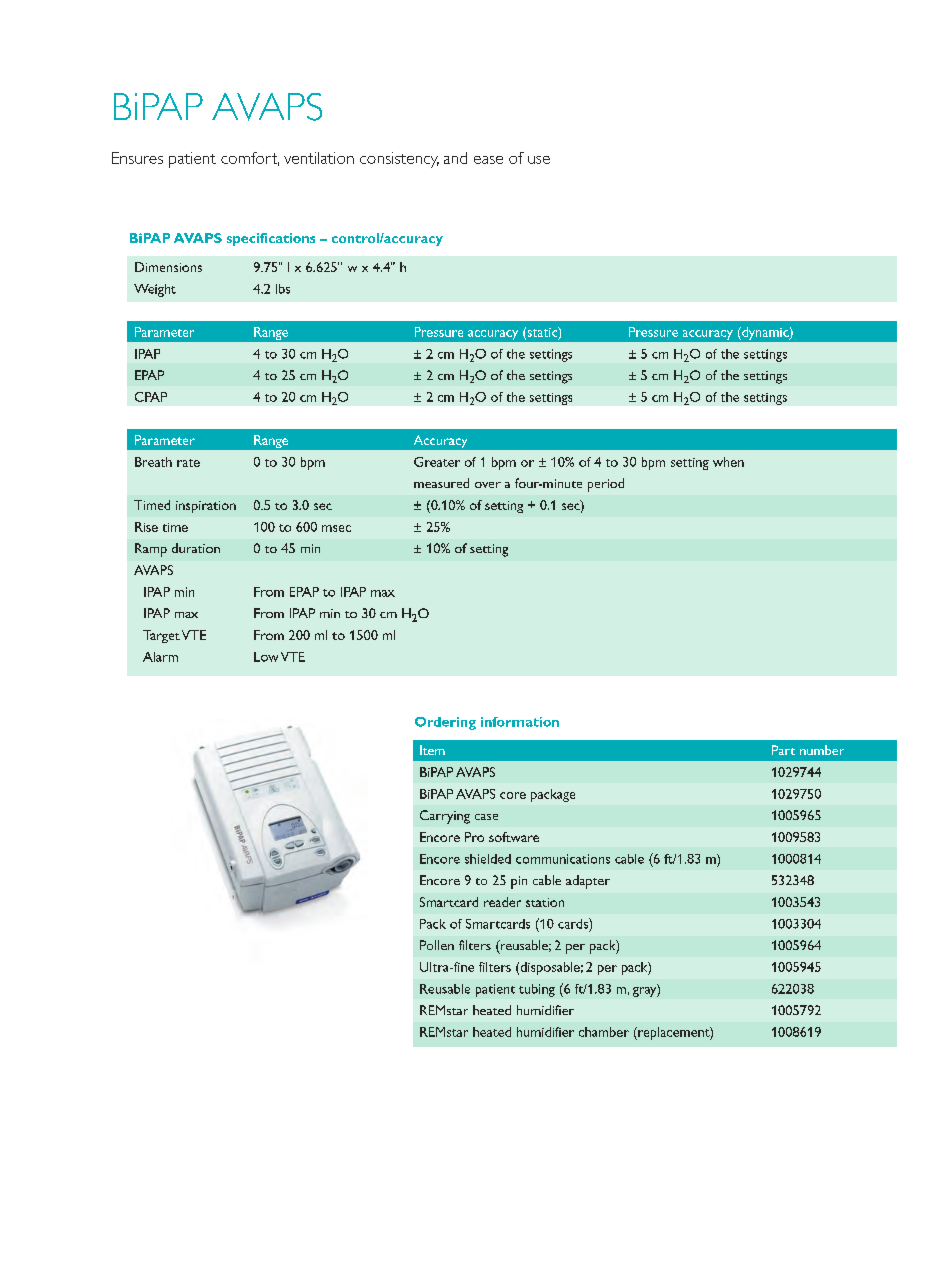 The height and width of the document is (1270, 952). What do you see at coordinates (250, 159) in the document?
I see `comfort` at bounding box center [250, 159].
